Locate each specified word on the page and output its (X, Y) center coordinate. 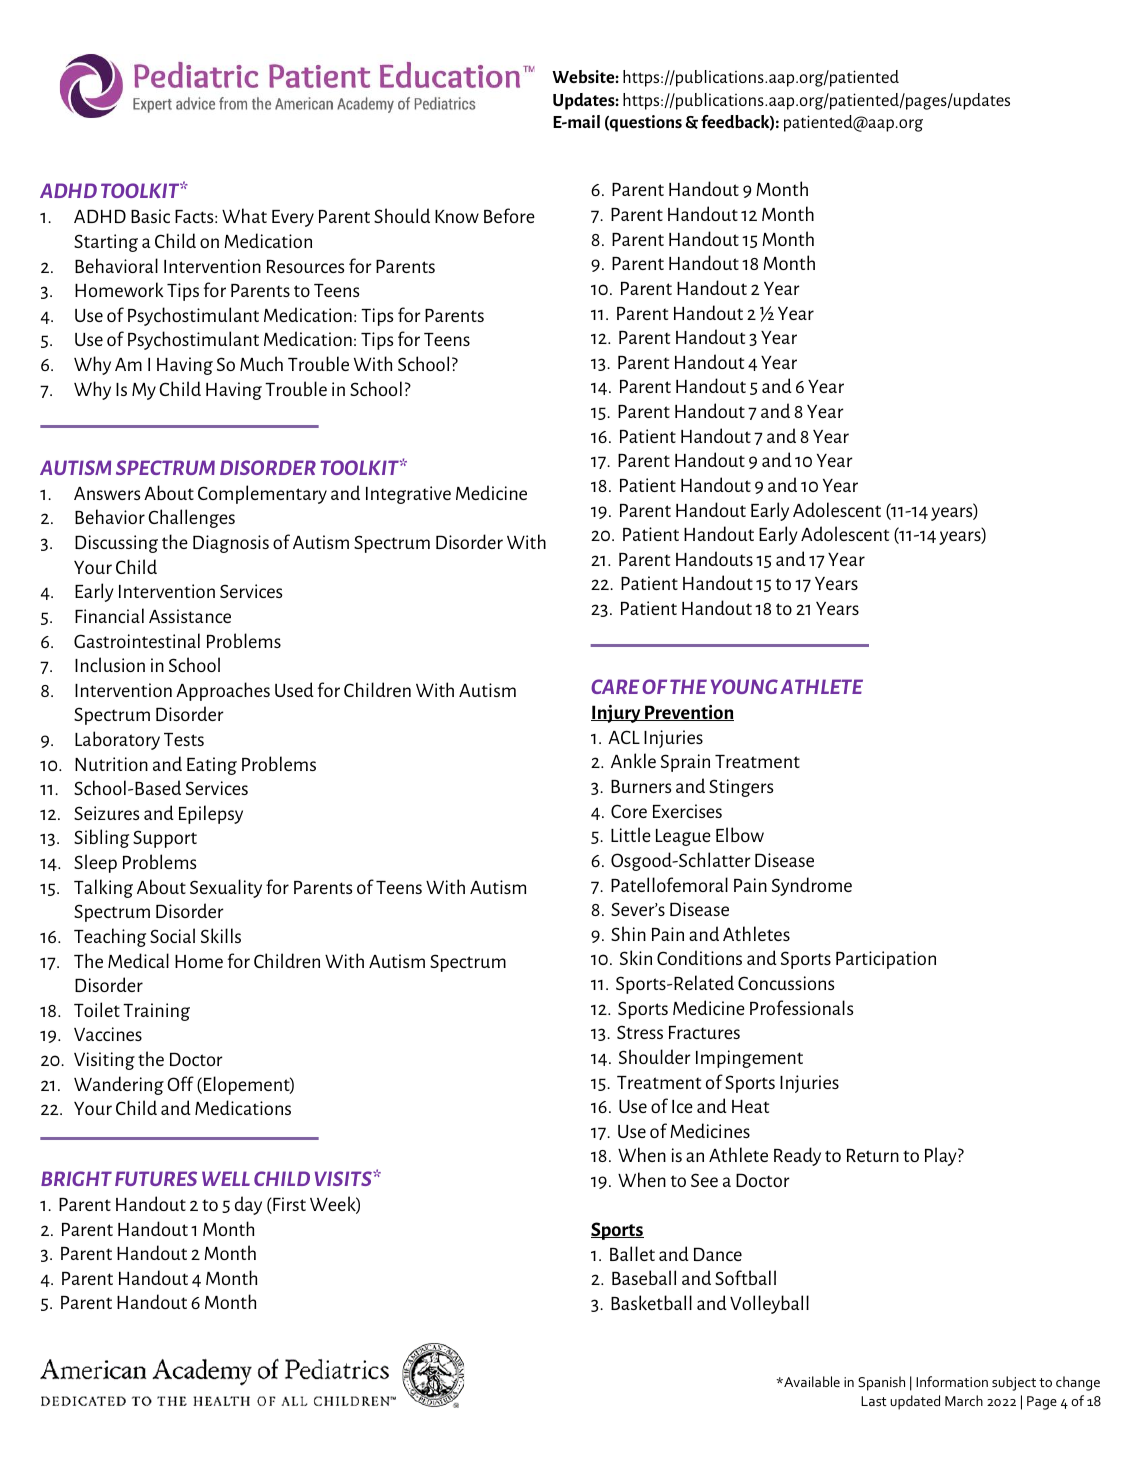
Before (509, 215)
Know (457, 216)
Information (952, 1381)
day (248, 1205)
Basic (150, 216)
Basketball (651, 1302)
